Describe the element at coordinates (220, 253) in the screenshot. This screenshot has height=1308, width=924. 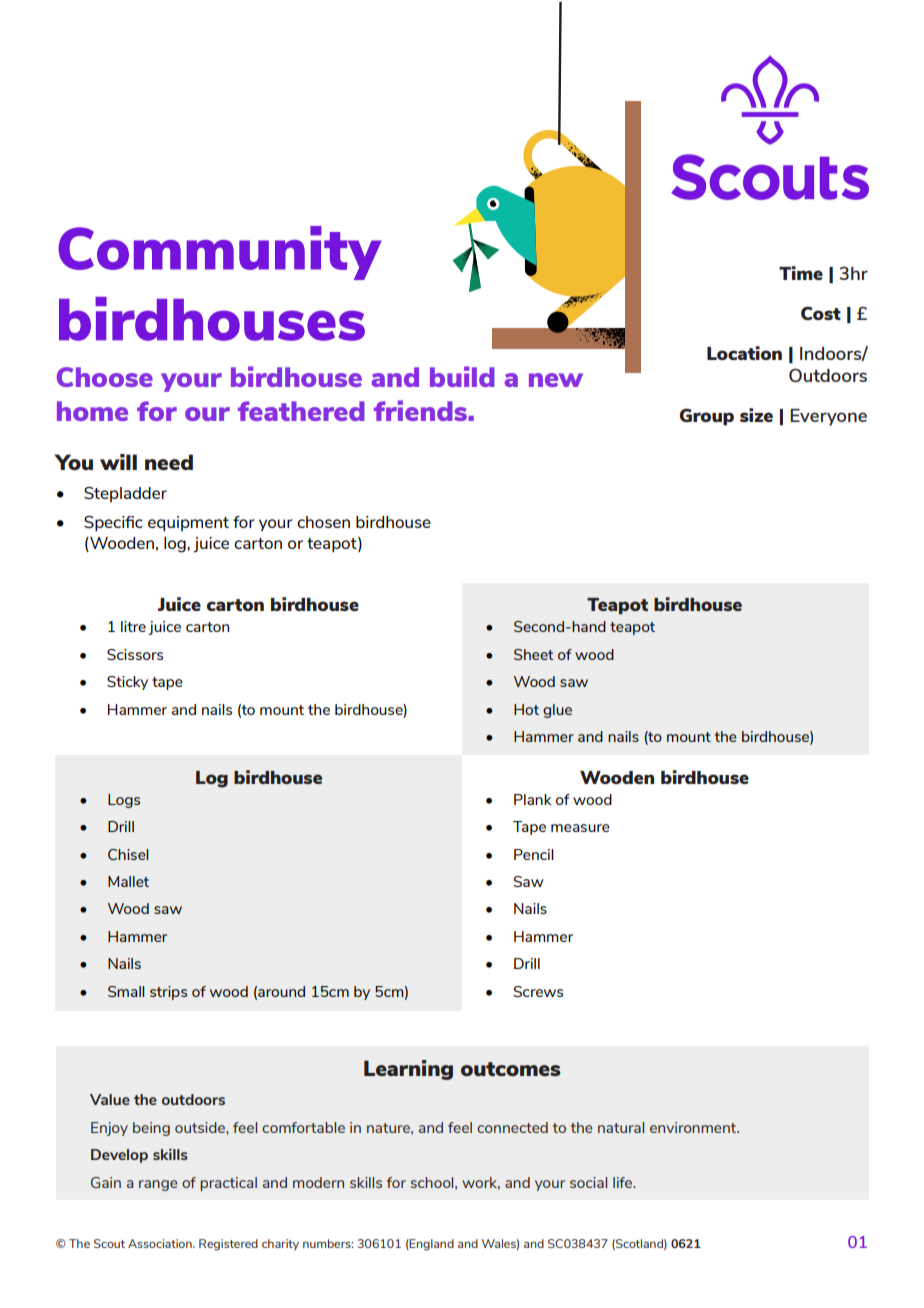
I see `Community` at that location.
